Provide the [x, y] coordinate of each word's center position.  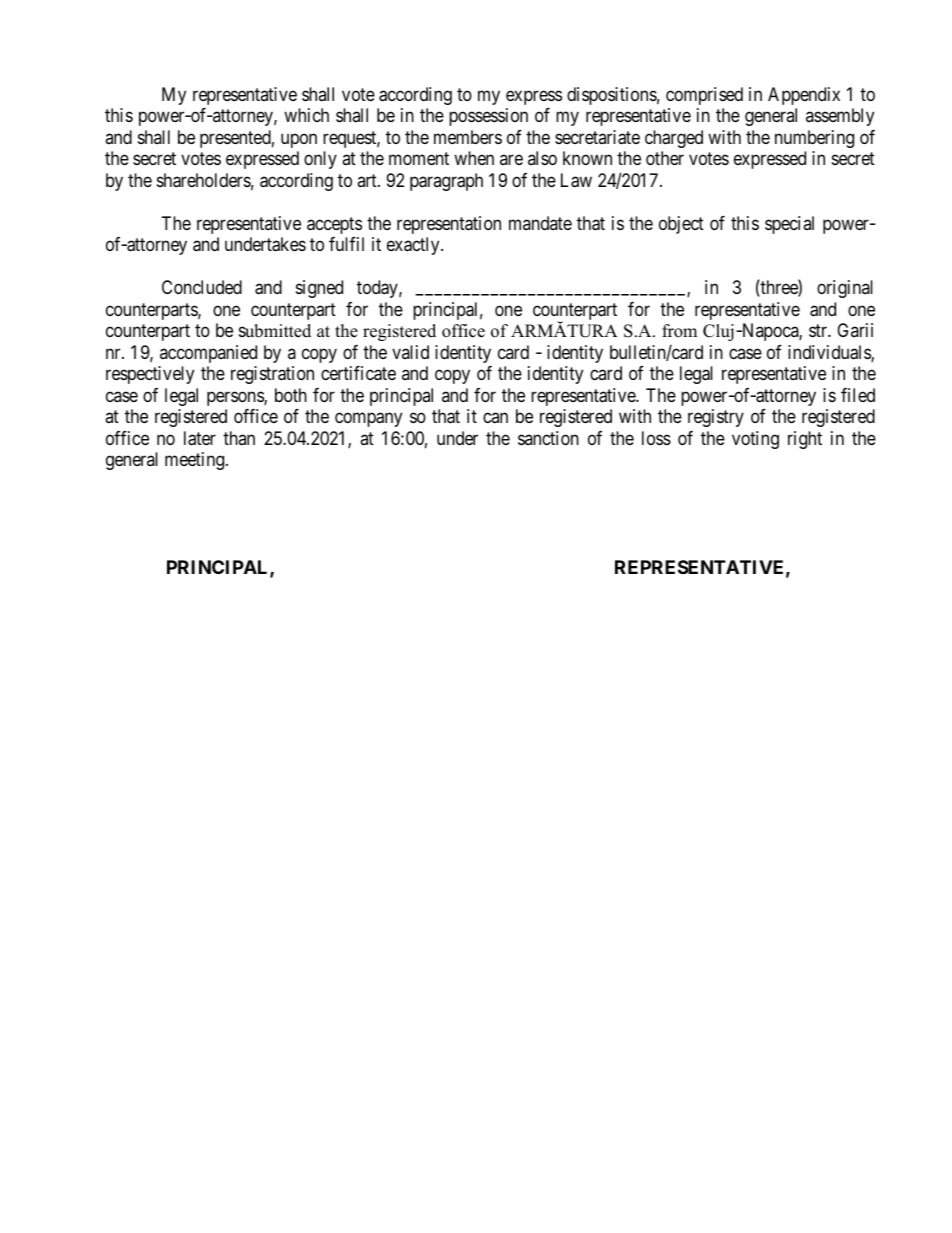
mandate [540, 223]
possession [488, 117]
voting [755, 440]
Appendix [804, 96]
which [306, 115]
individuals [830, 353]
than [239, 438]
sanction [548, 438]
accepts [334, 225]
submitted [275, 331]
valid [410, 352]
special [789, 225]
